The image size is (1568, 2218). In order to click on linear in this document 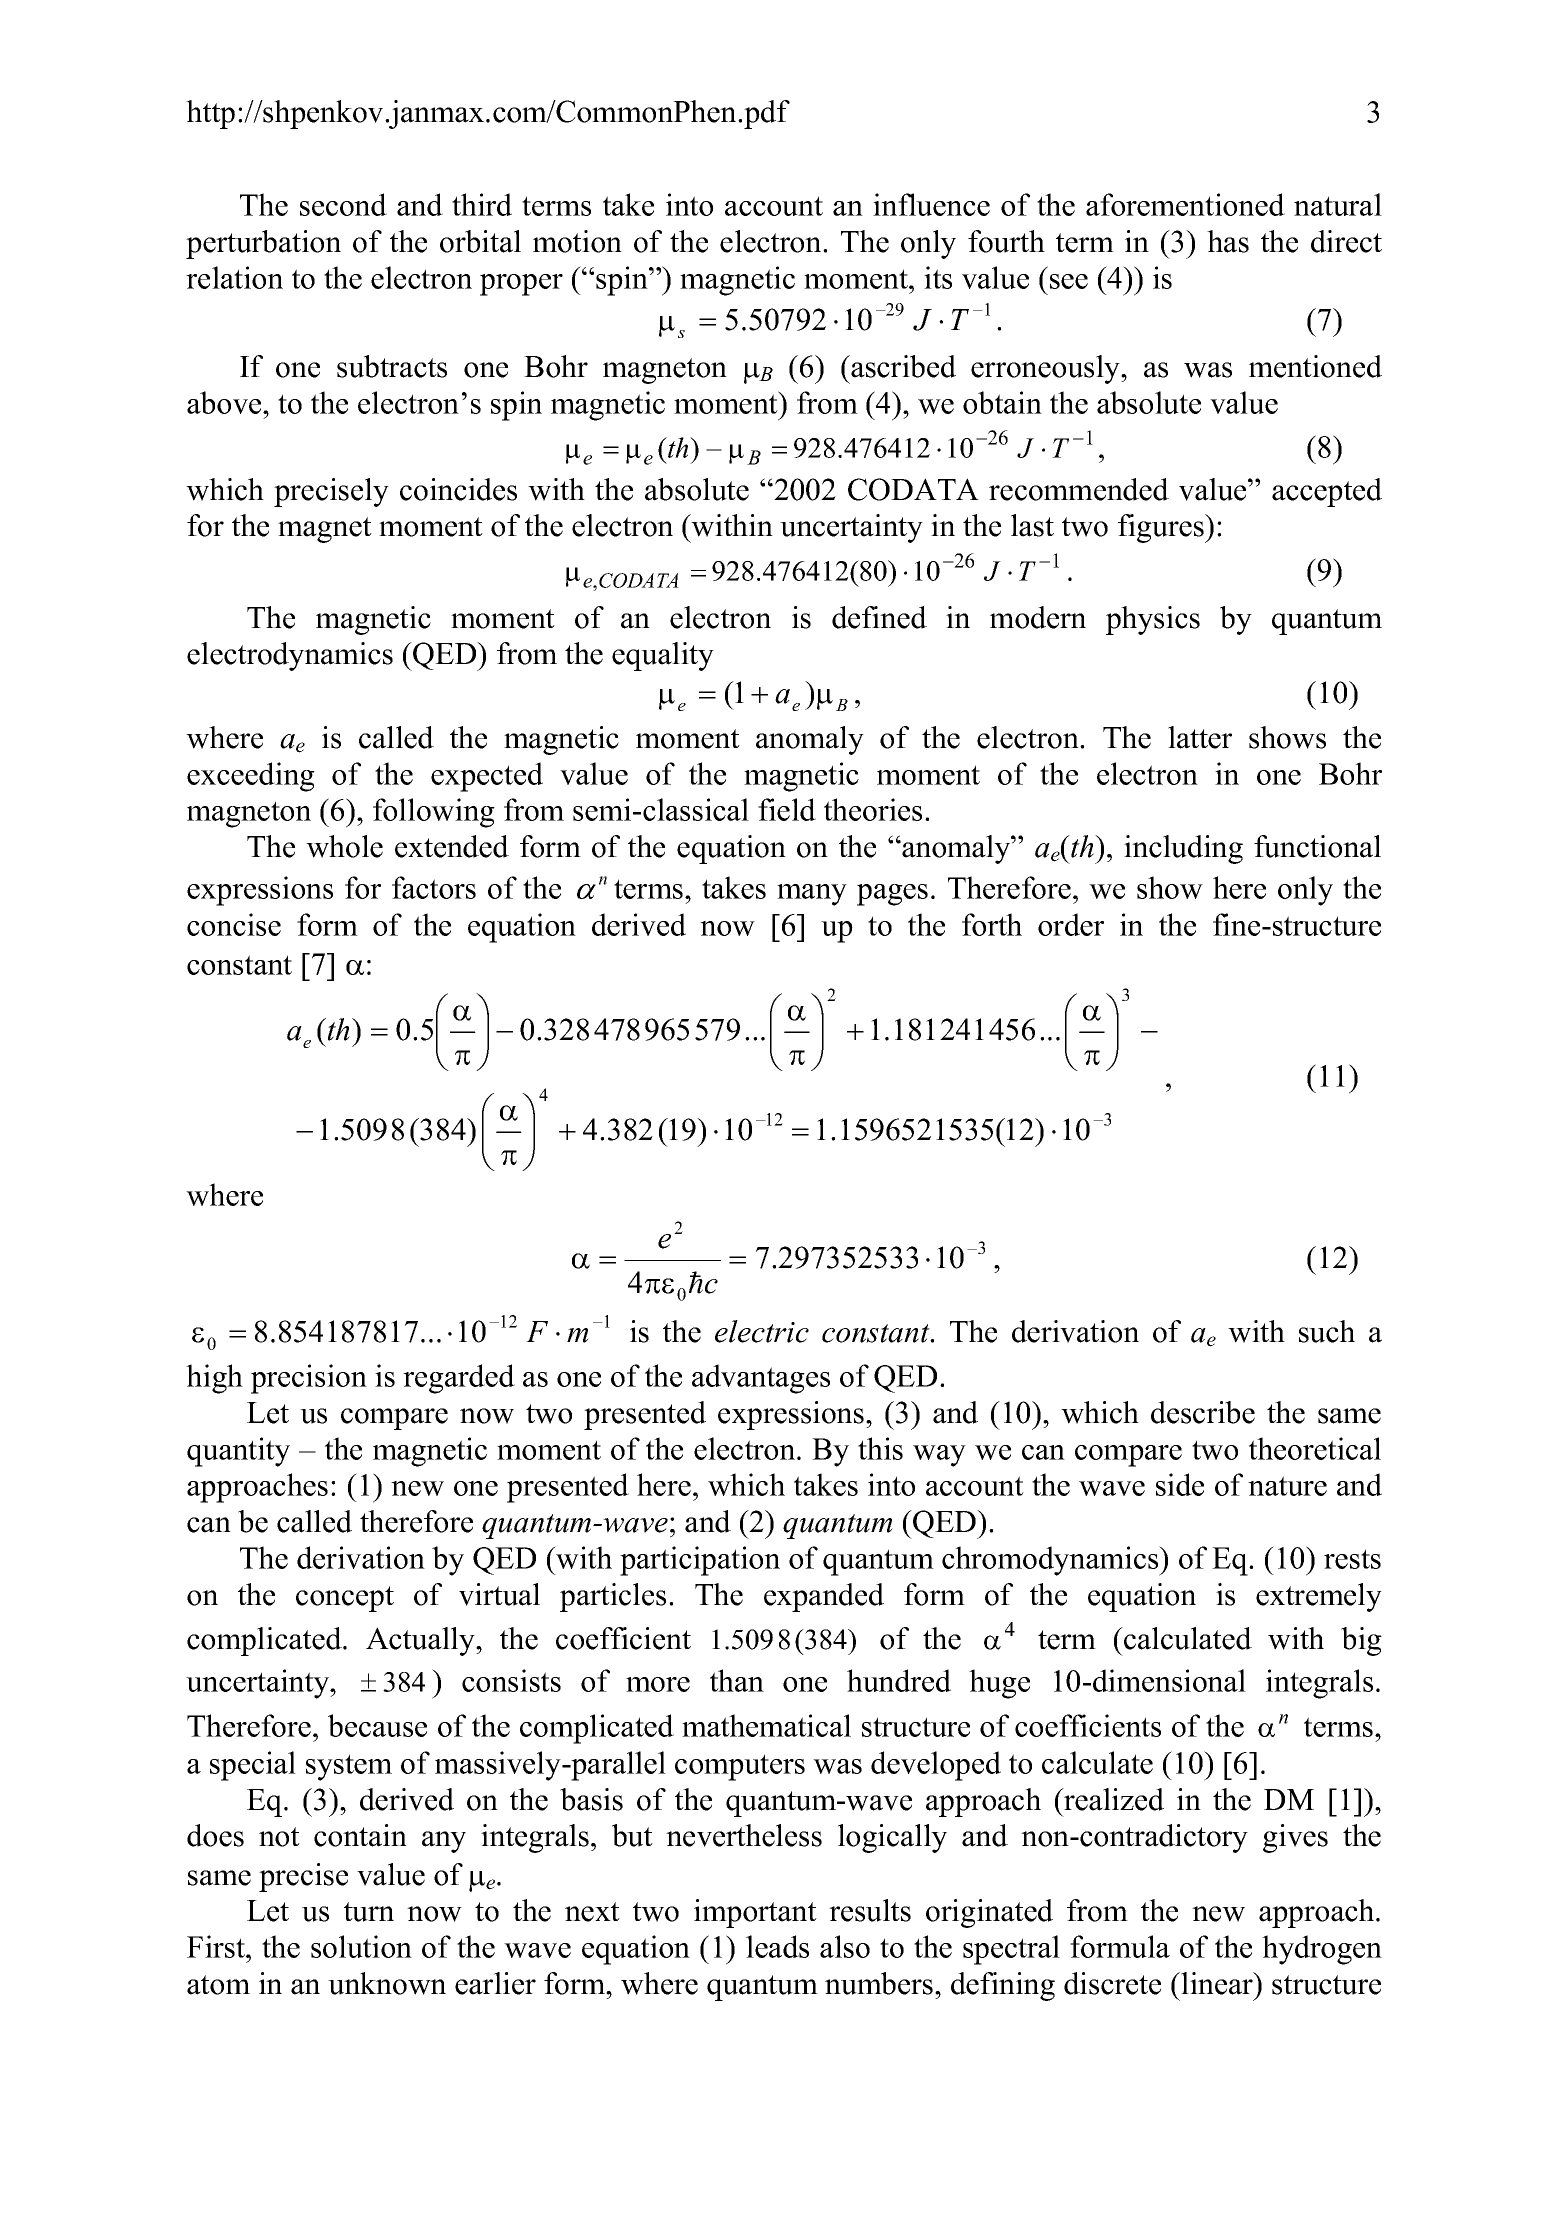, I will do `click(1217, 1983)`.
